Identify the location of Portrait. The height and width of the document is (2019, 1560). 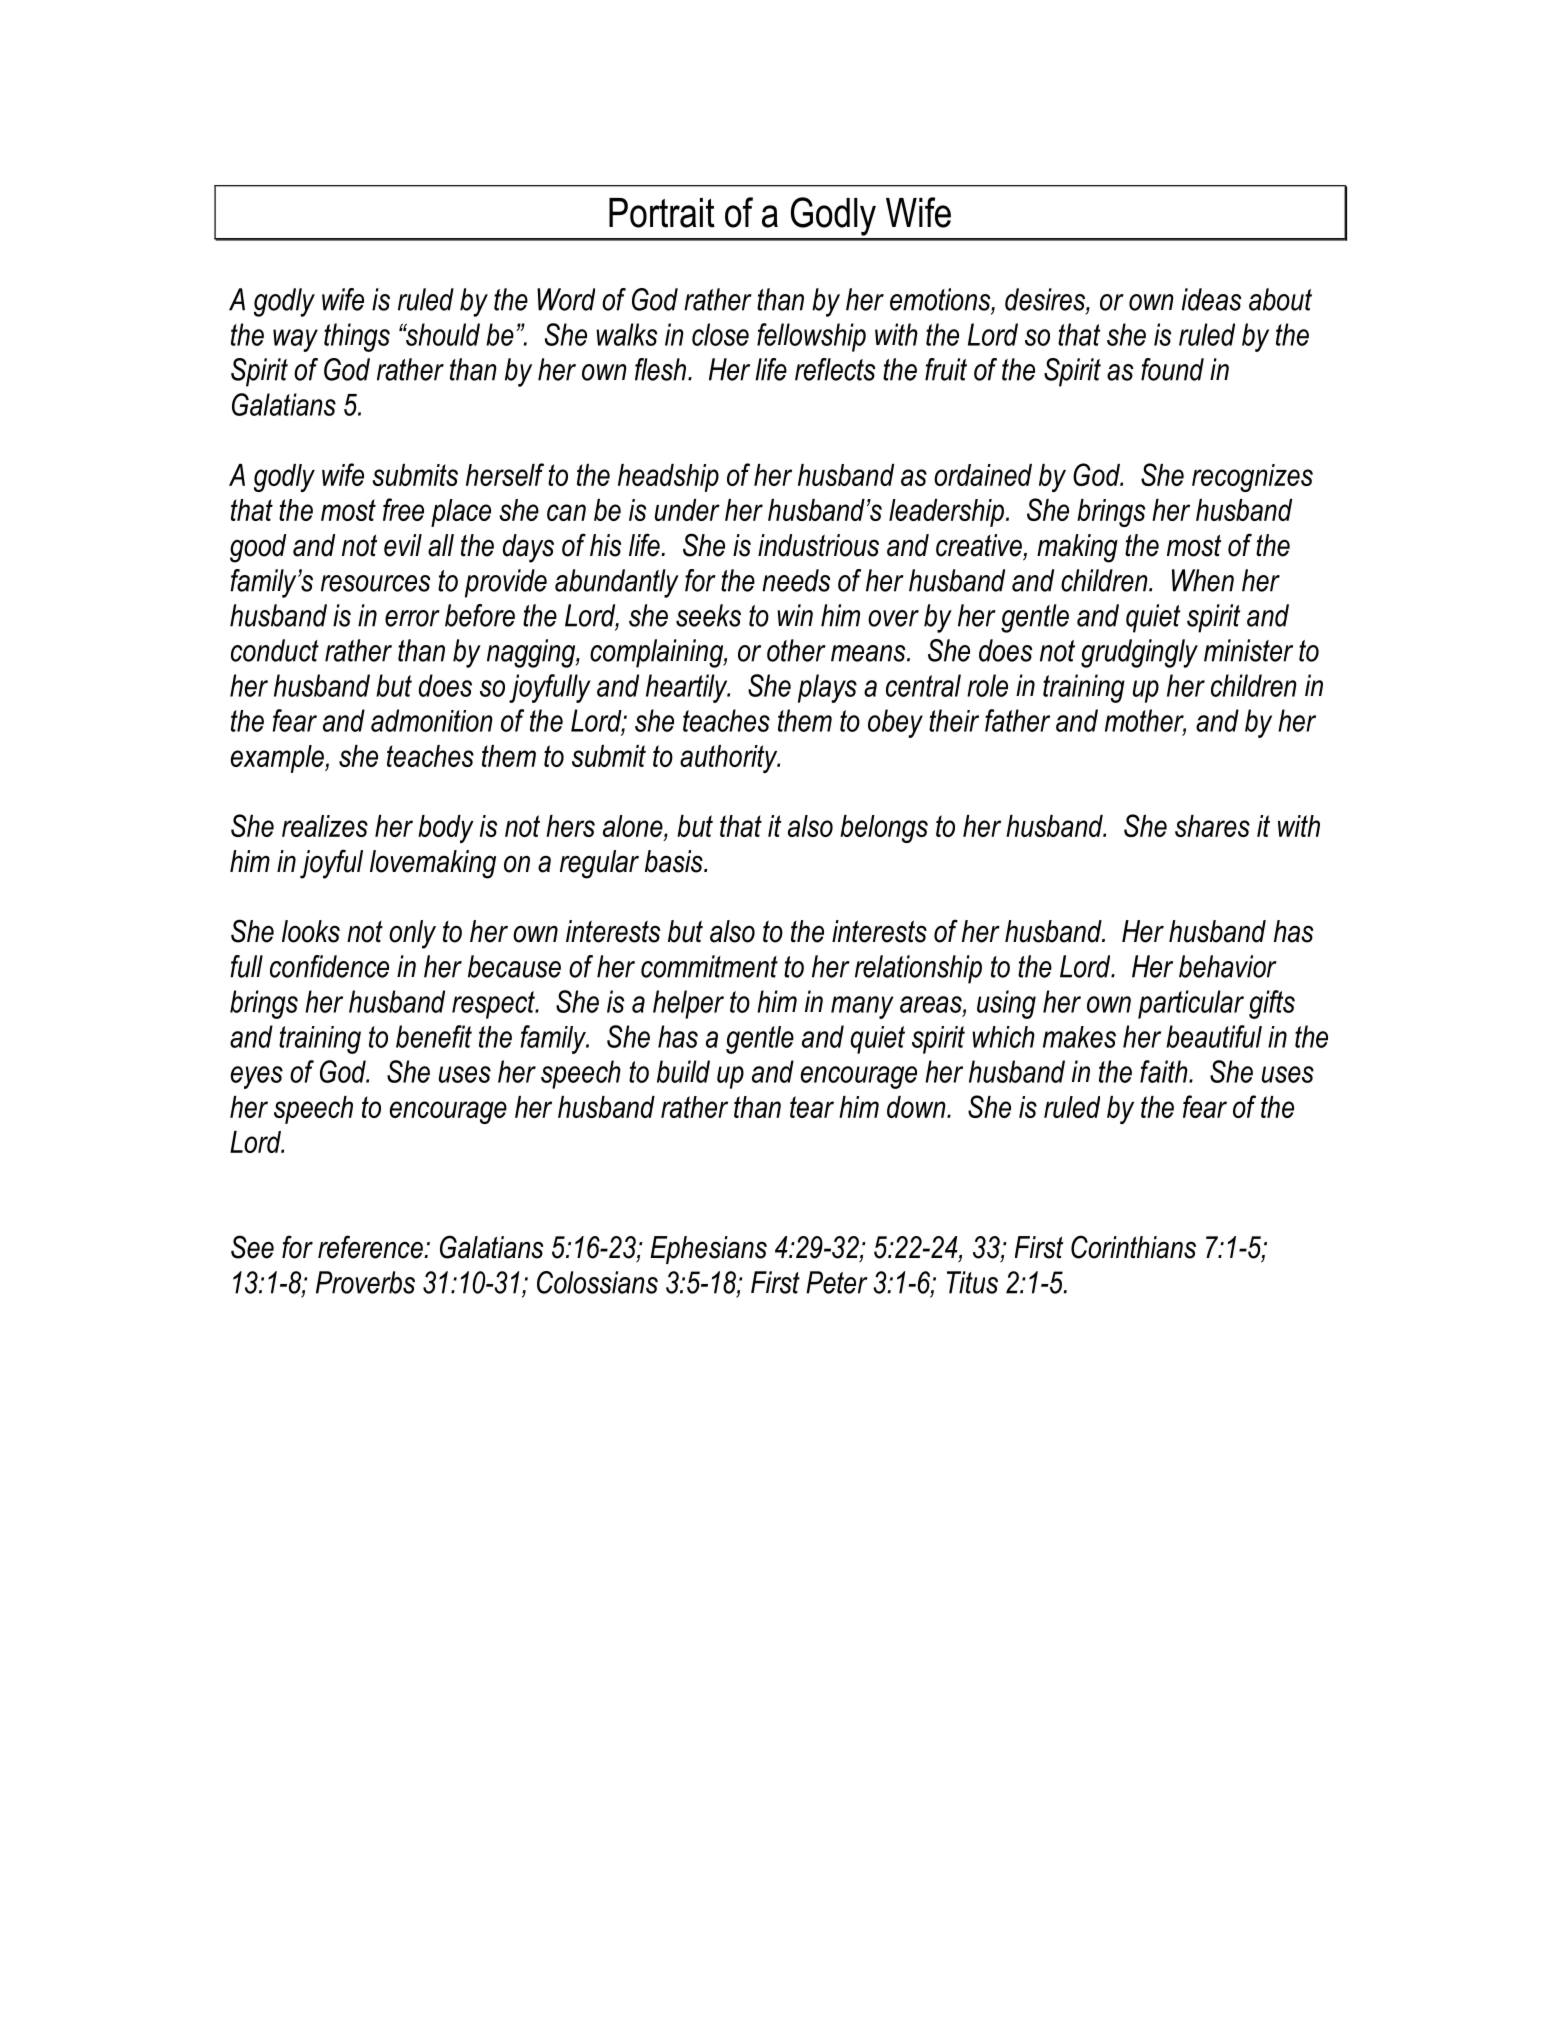
(662, 213).
